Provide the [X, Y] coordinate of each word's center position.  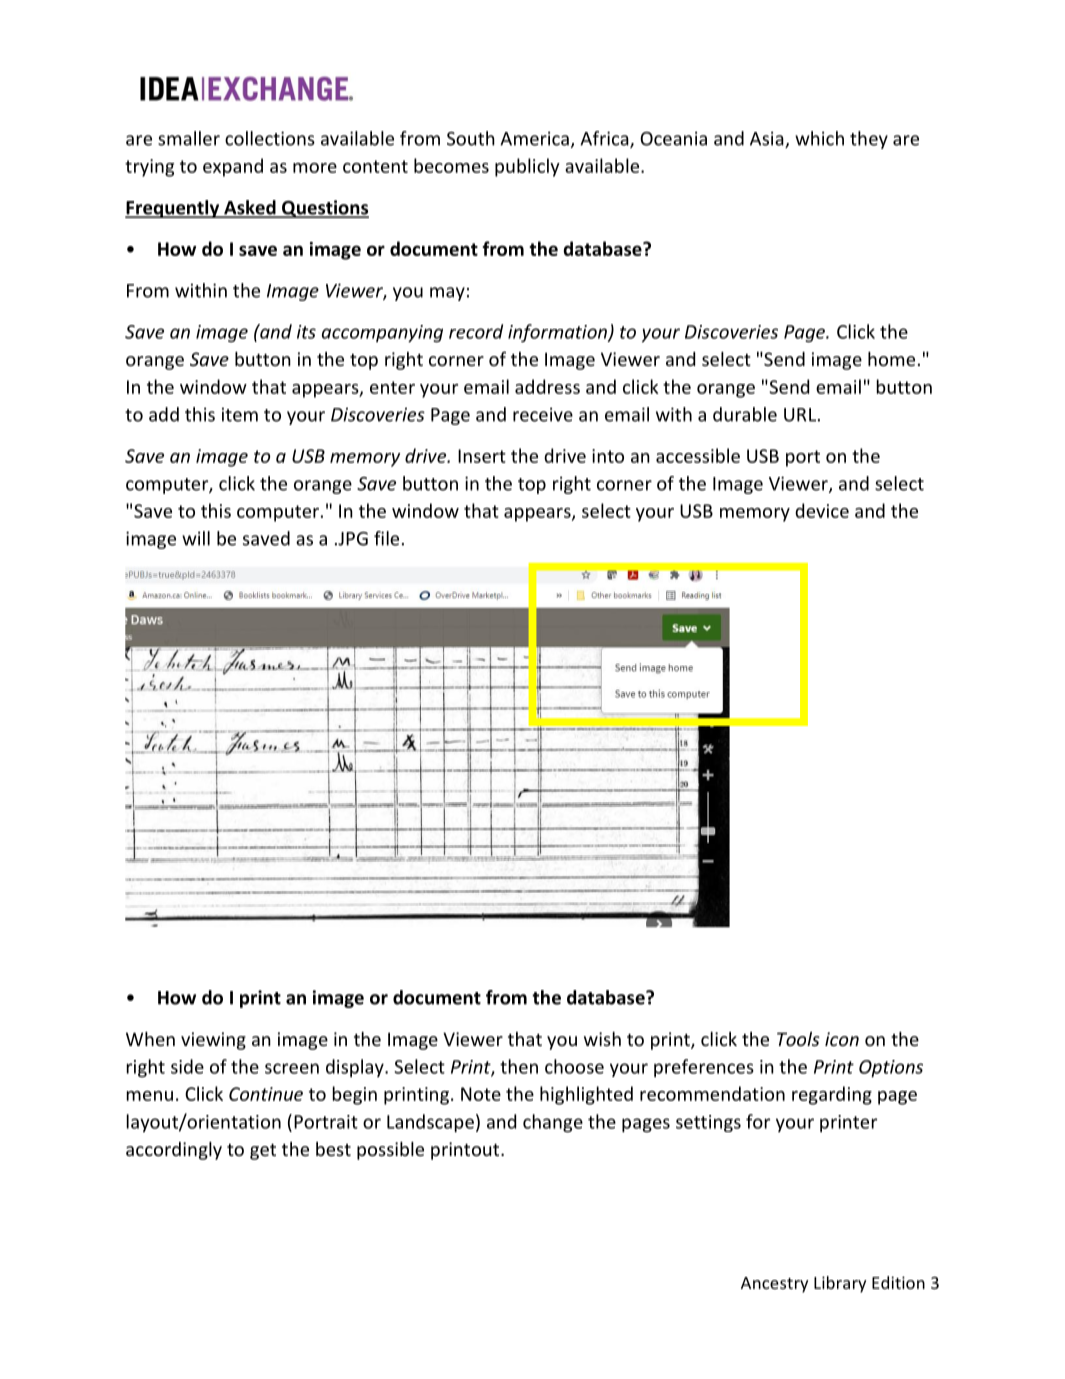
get [263, 1151]
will [196, 538]
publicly [527, 167]
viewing [213, 1041]
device [822, 510]
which [819, 138]
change [553, 1123]
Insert [482, 456]
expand [233, 167]
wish [602, 1039]
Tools [798, 1039]
